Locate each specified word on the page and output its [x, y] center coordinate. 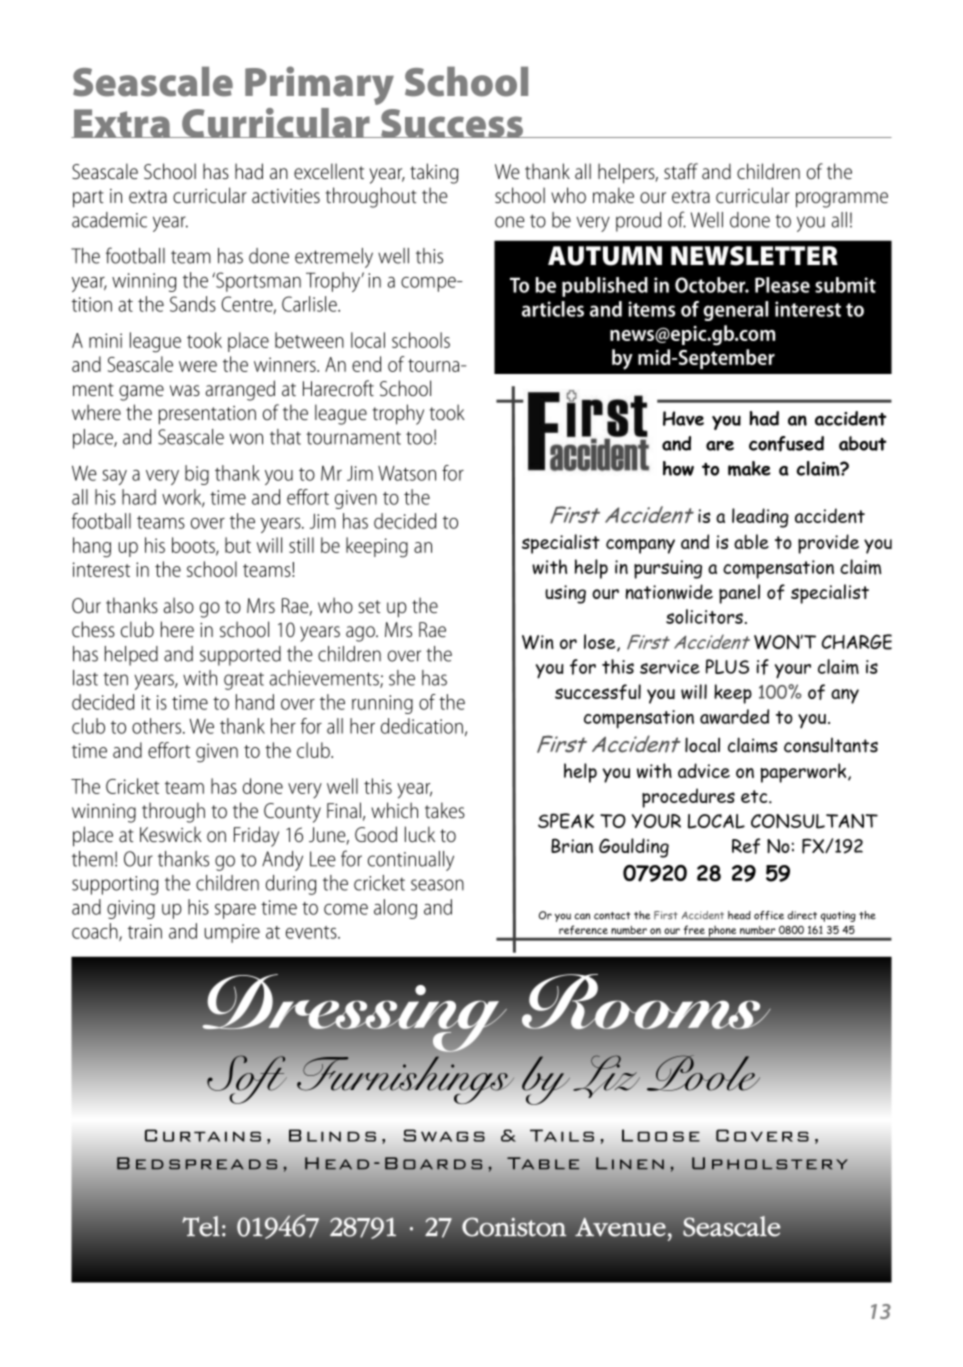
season [437, 885]
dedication [422, 726]
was [185, 391]
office [769, 915]
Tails [562, 1135]
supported [240, 656]
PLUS [727, 666]
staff [681, 171]
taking [434, 173]
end [366, 364]
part [88, 199]
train [145, 931]
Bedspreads [197, 1163]
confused [786, 444]
